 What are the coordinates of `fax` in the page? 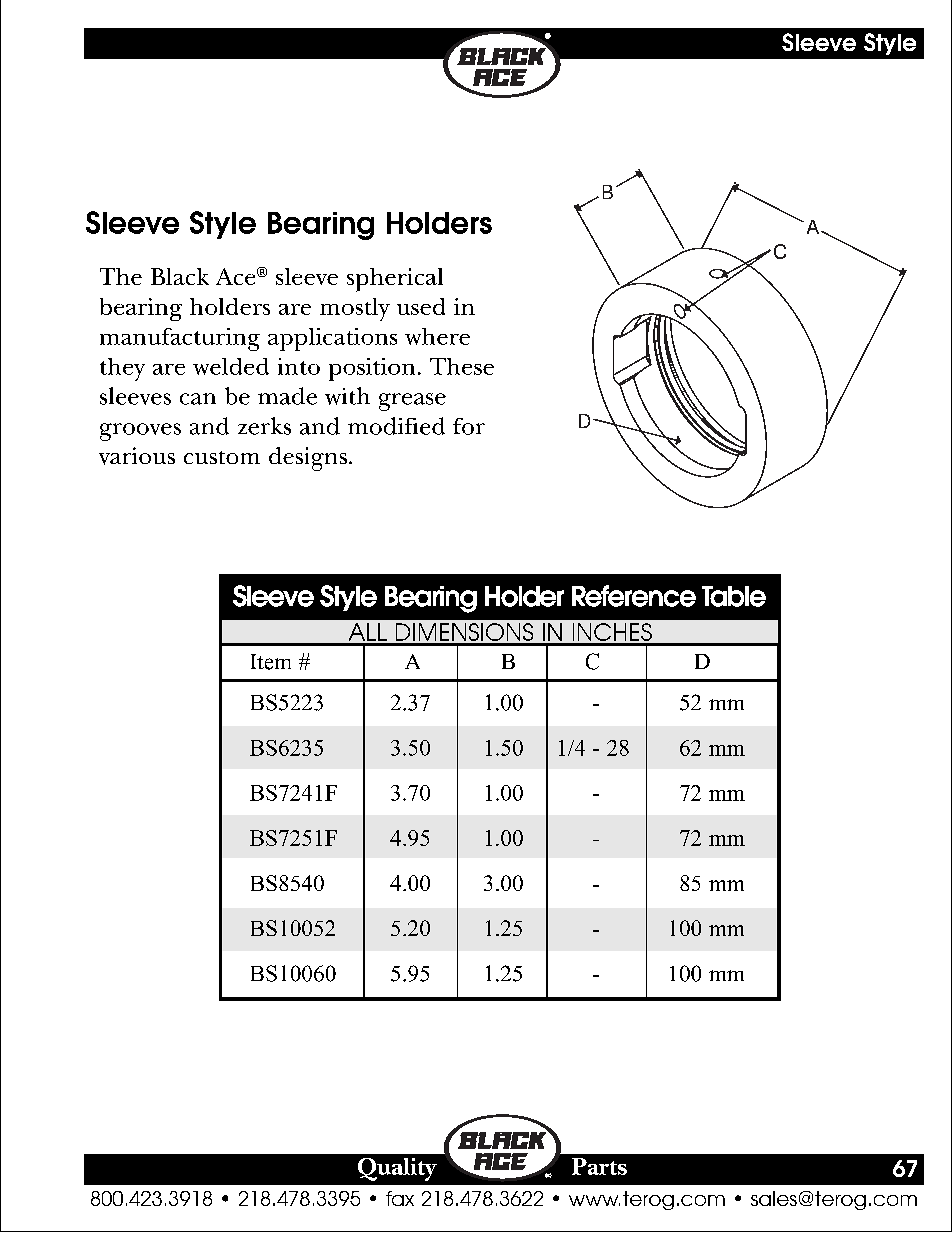 It's located at (400, 1198).
